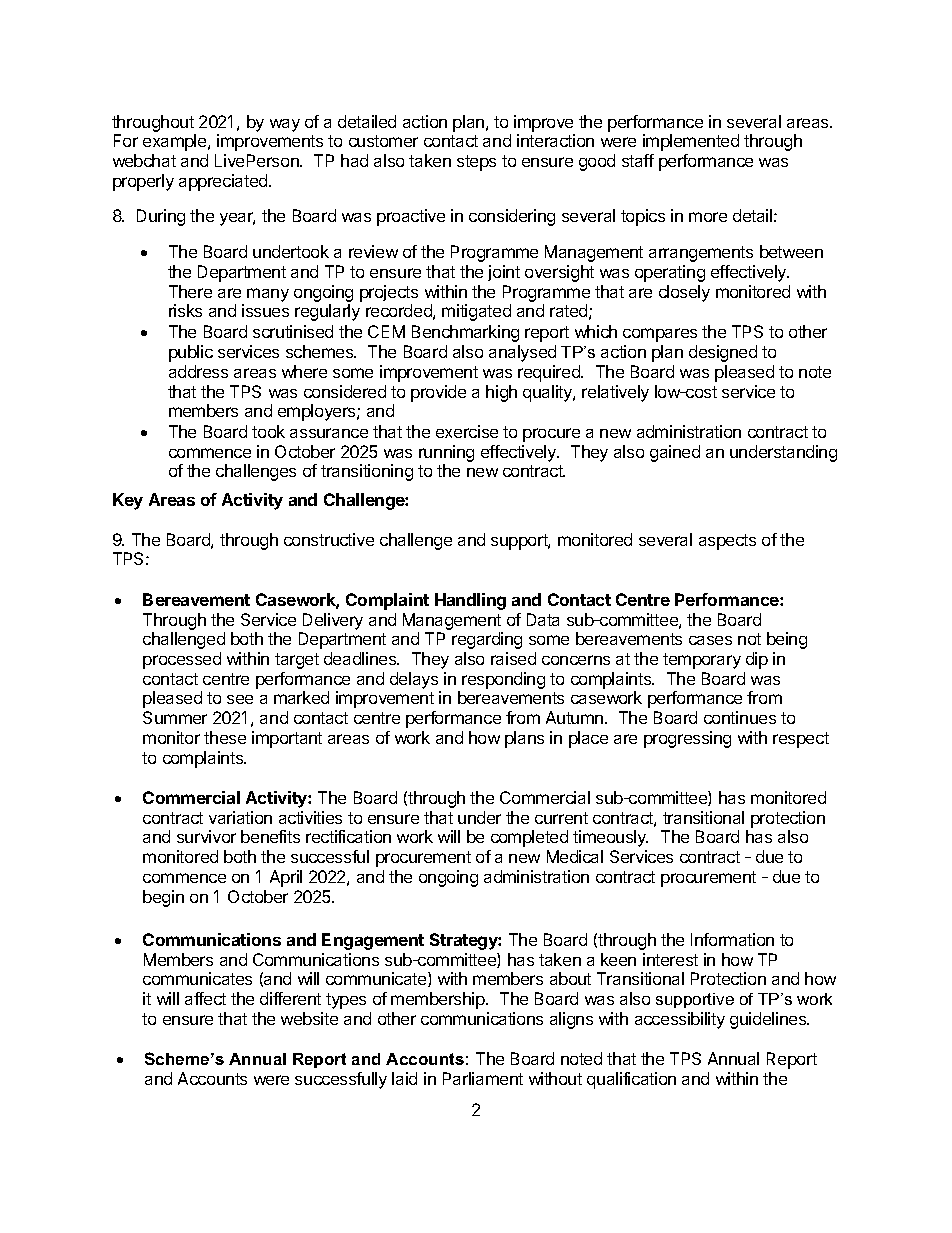 This screenshot has width=952, height=1233. I want to click on processed, so click(182, 660).
